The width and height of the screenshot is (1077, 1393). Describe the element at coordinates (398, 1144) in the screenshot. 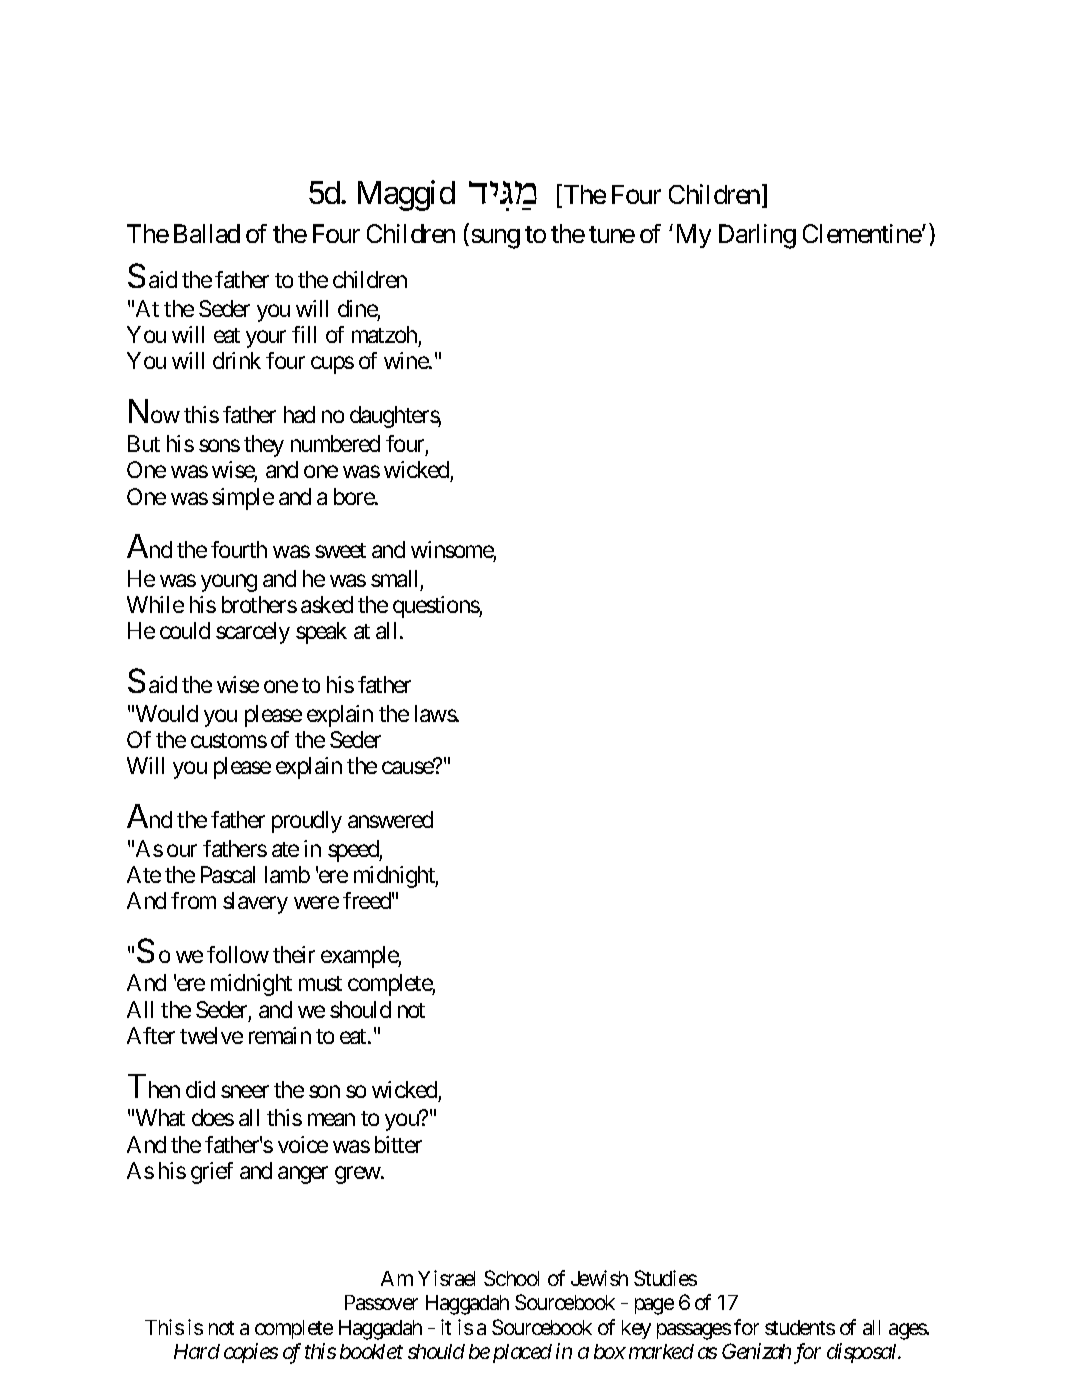

I see `bitter` at that location.
